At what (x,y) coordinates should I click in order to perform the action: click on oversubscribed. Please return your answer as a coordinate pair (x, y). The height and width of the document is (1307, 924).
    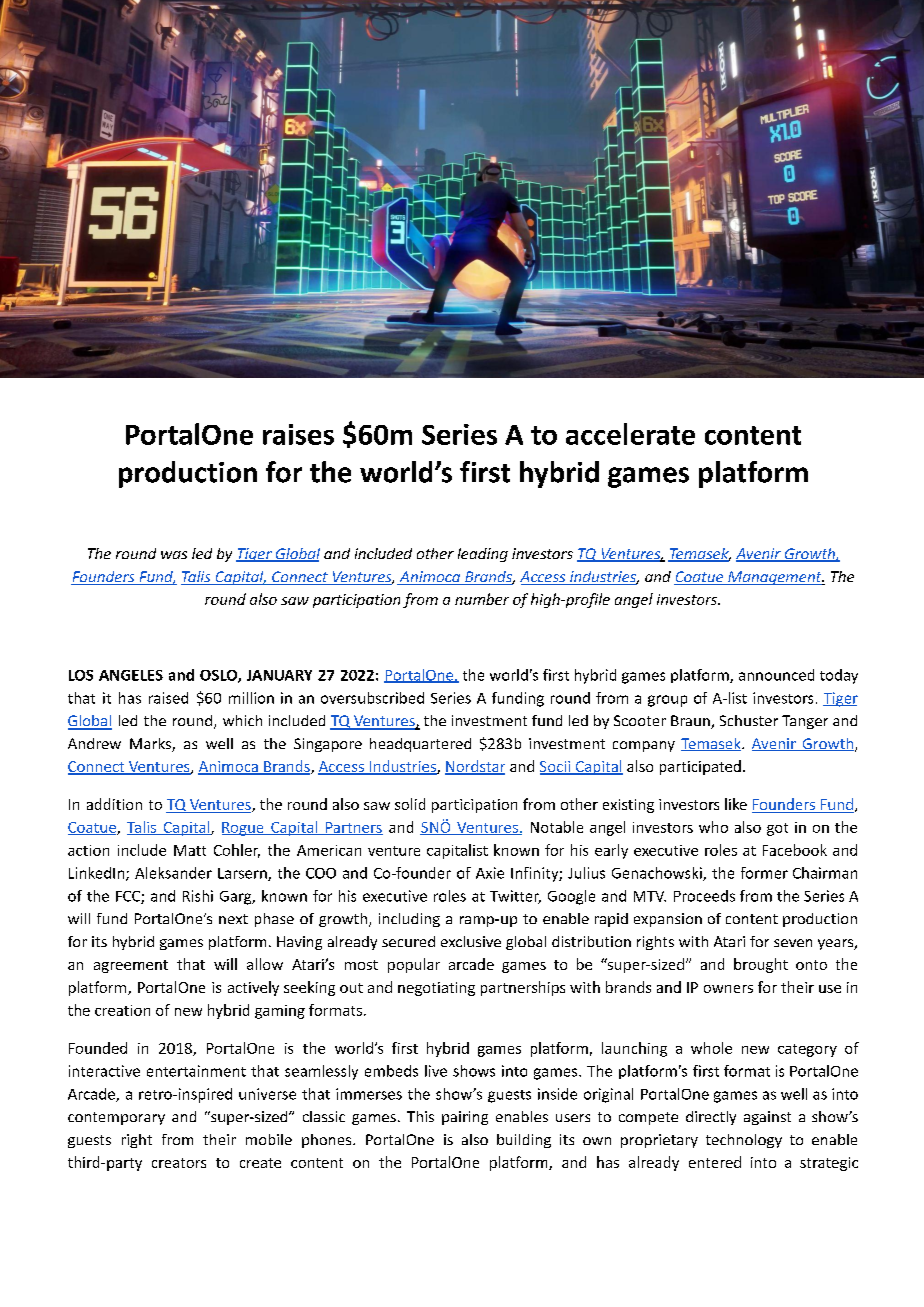
    Looking at the image, I should click on (372, 698).
